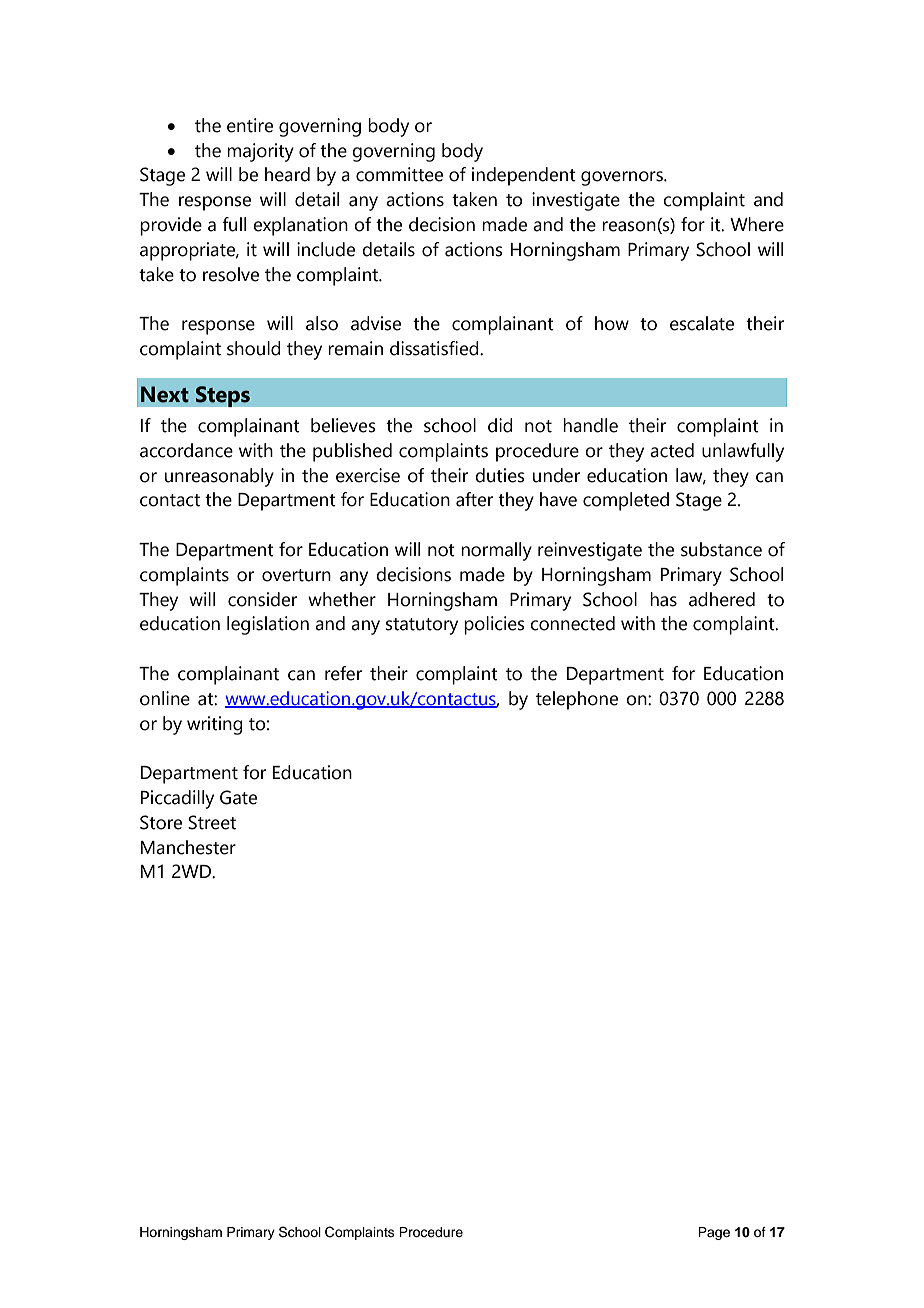  What do you see at coordinates (577, 700) in the image?
I see `telephone` at bounding box center [577, 700].
